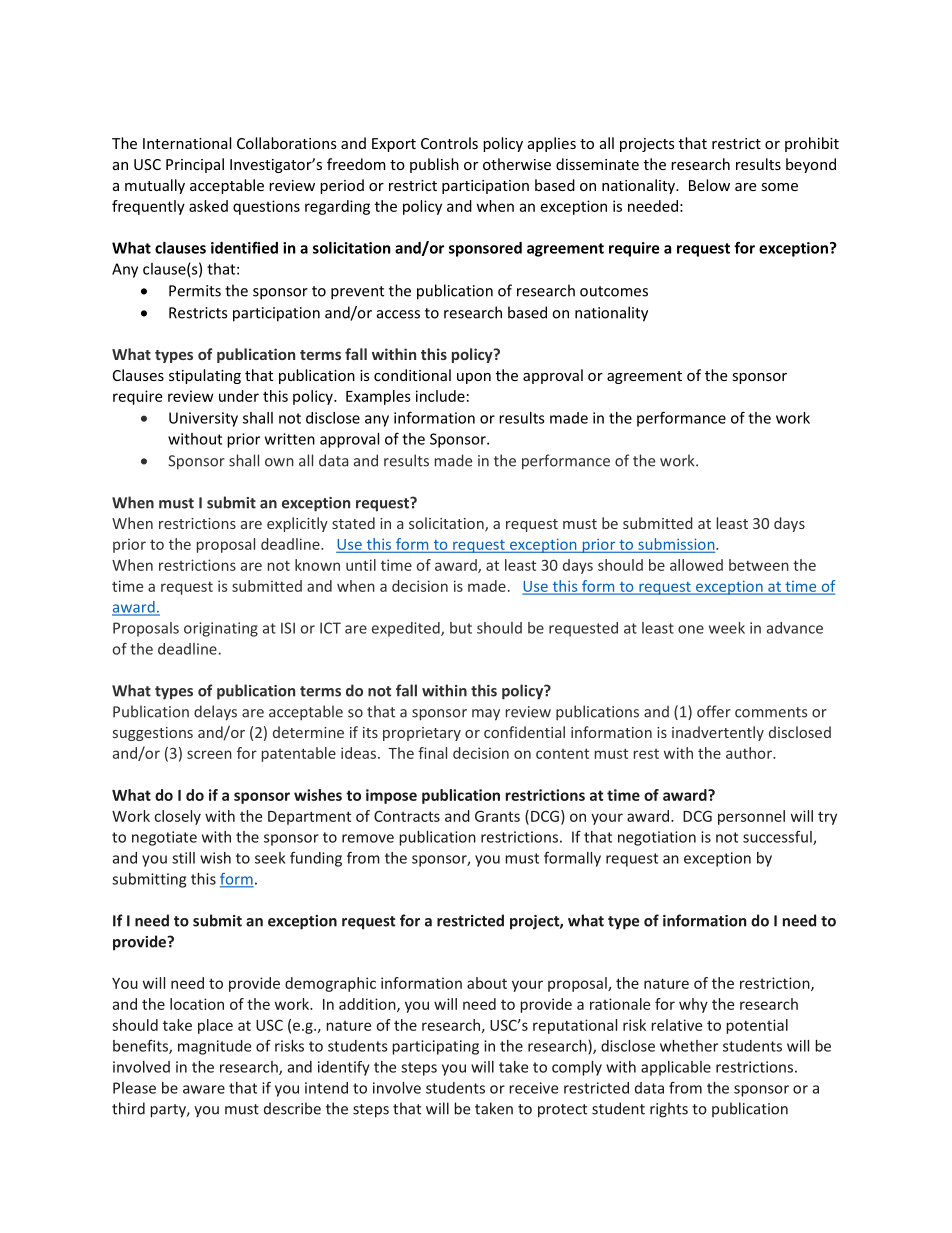  I want to click on Principal, so click(195, 165).
